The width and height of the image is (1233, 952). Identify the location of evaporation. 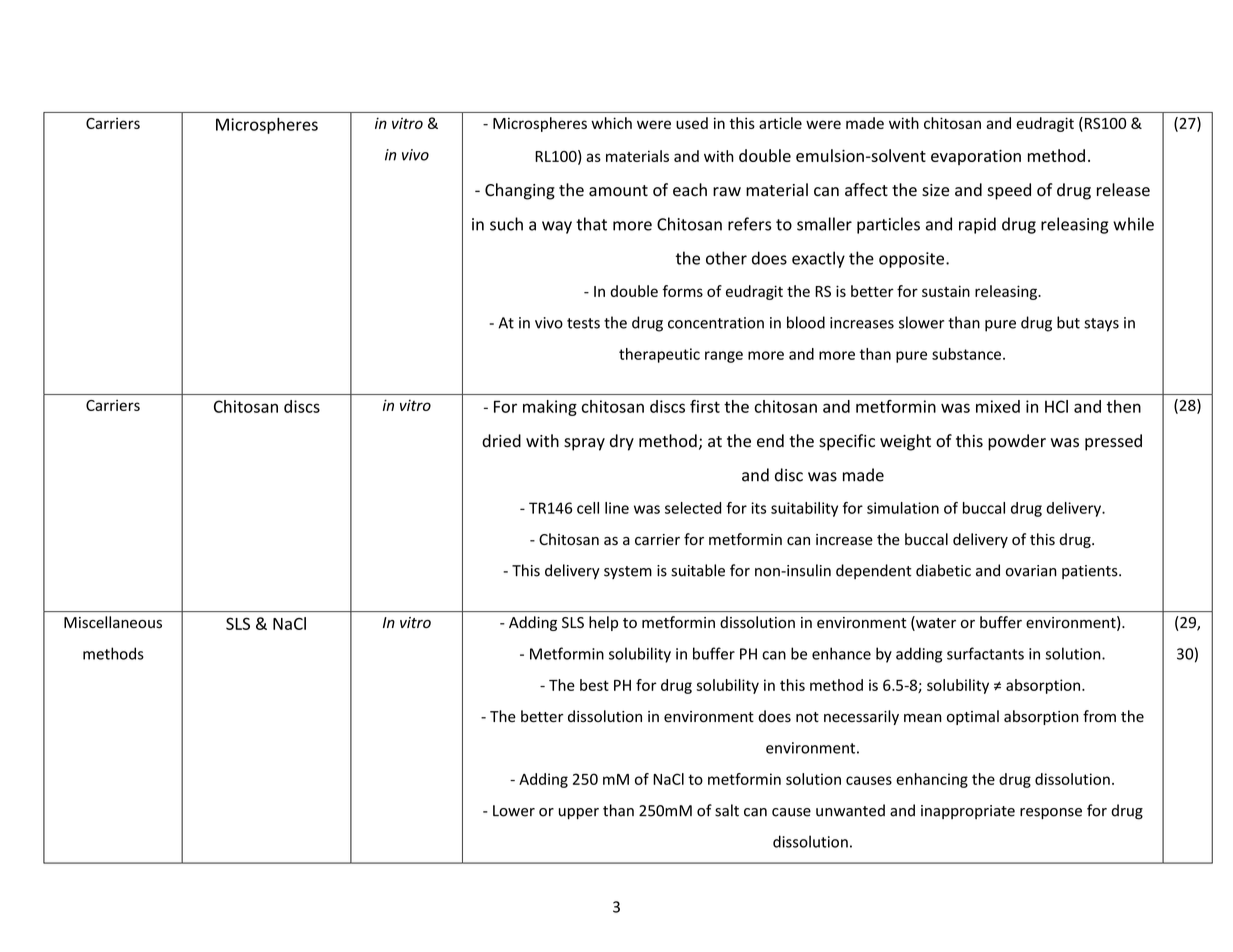
(976, 157).
